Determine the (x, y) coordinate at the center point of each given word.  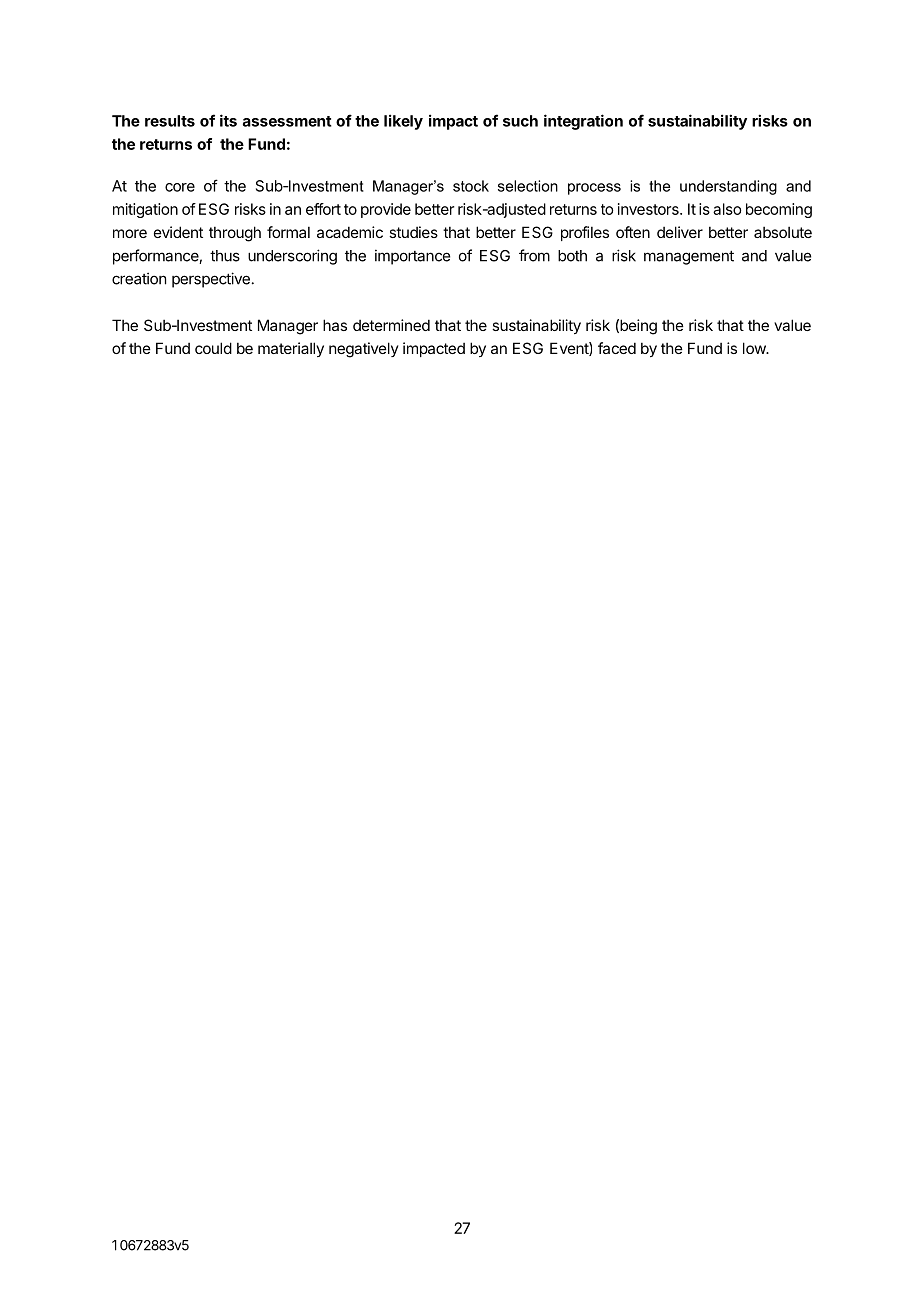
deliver (680, 232)
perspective (211, 280)
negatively (364, 350)
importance (412, 257)
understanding (728, 187)
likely (403, 122)
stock (471, 186)
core (180, 187)
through (235, 234)
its (228, 120)
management (689, 257)
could (213, 348)
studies (413, 232)
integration (583, 122)
